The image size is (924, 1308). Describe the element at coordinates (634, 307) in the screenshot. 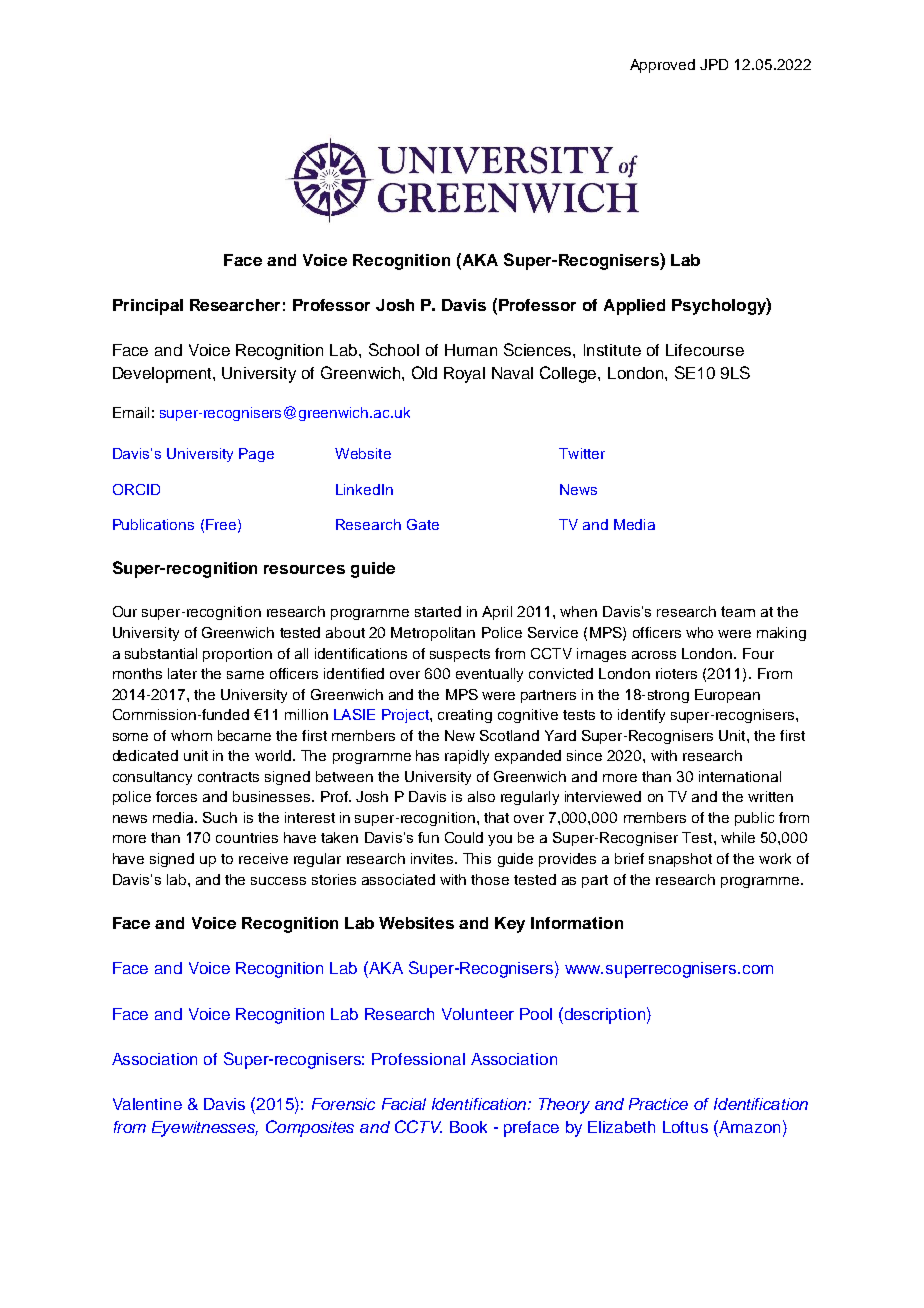

I see `Applied` at that location.
